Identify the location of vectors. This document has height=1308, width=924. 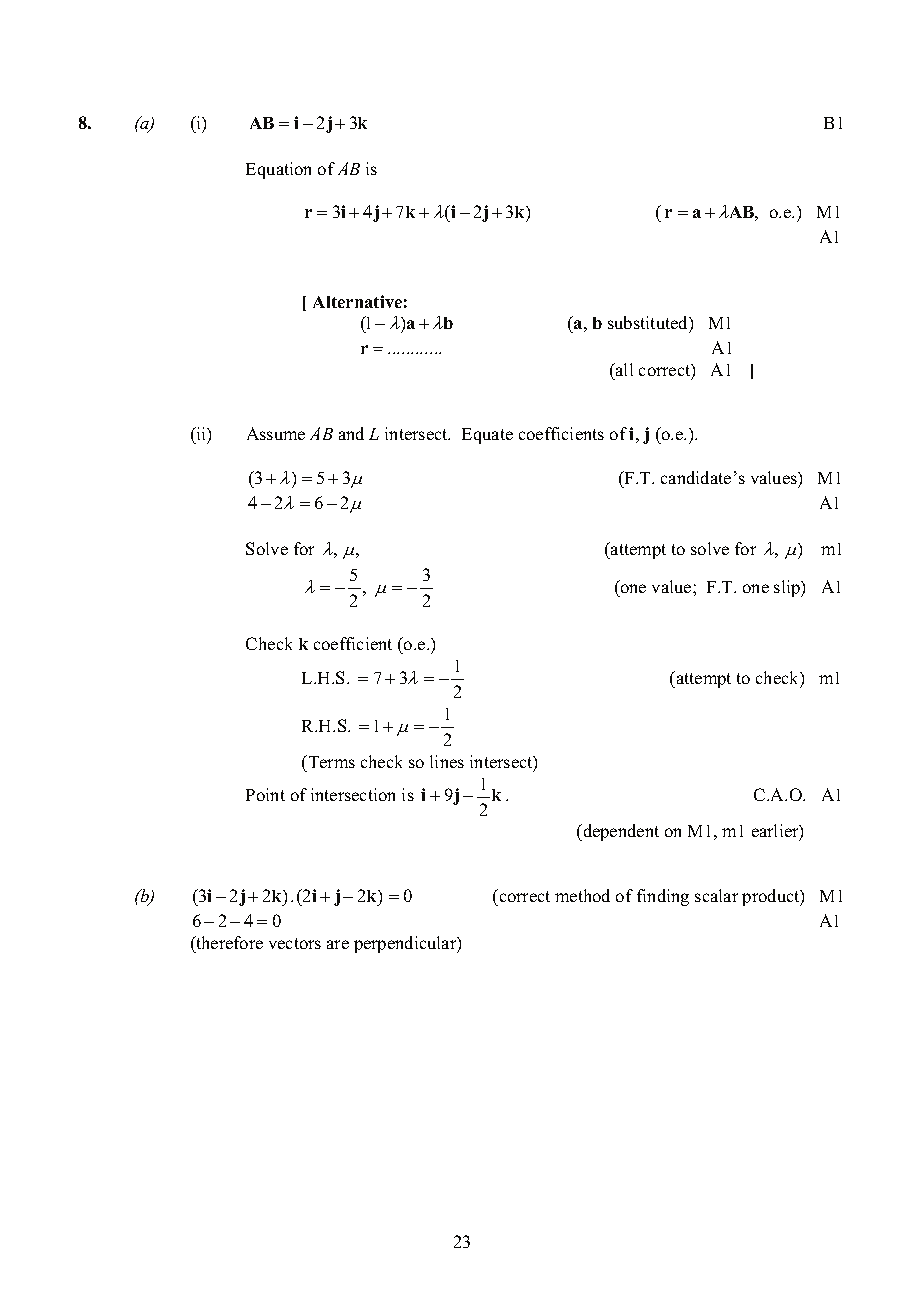
(295, 943).
